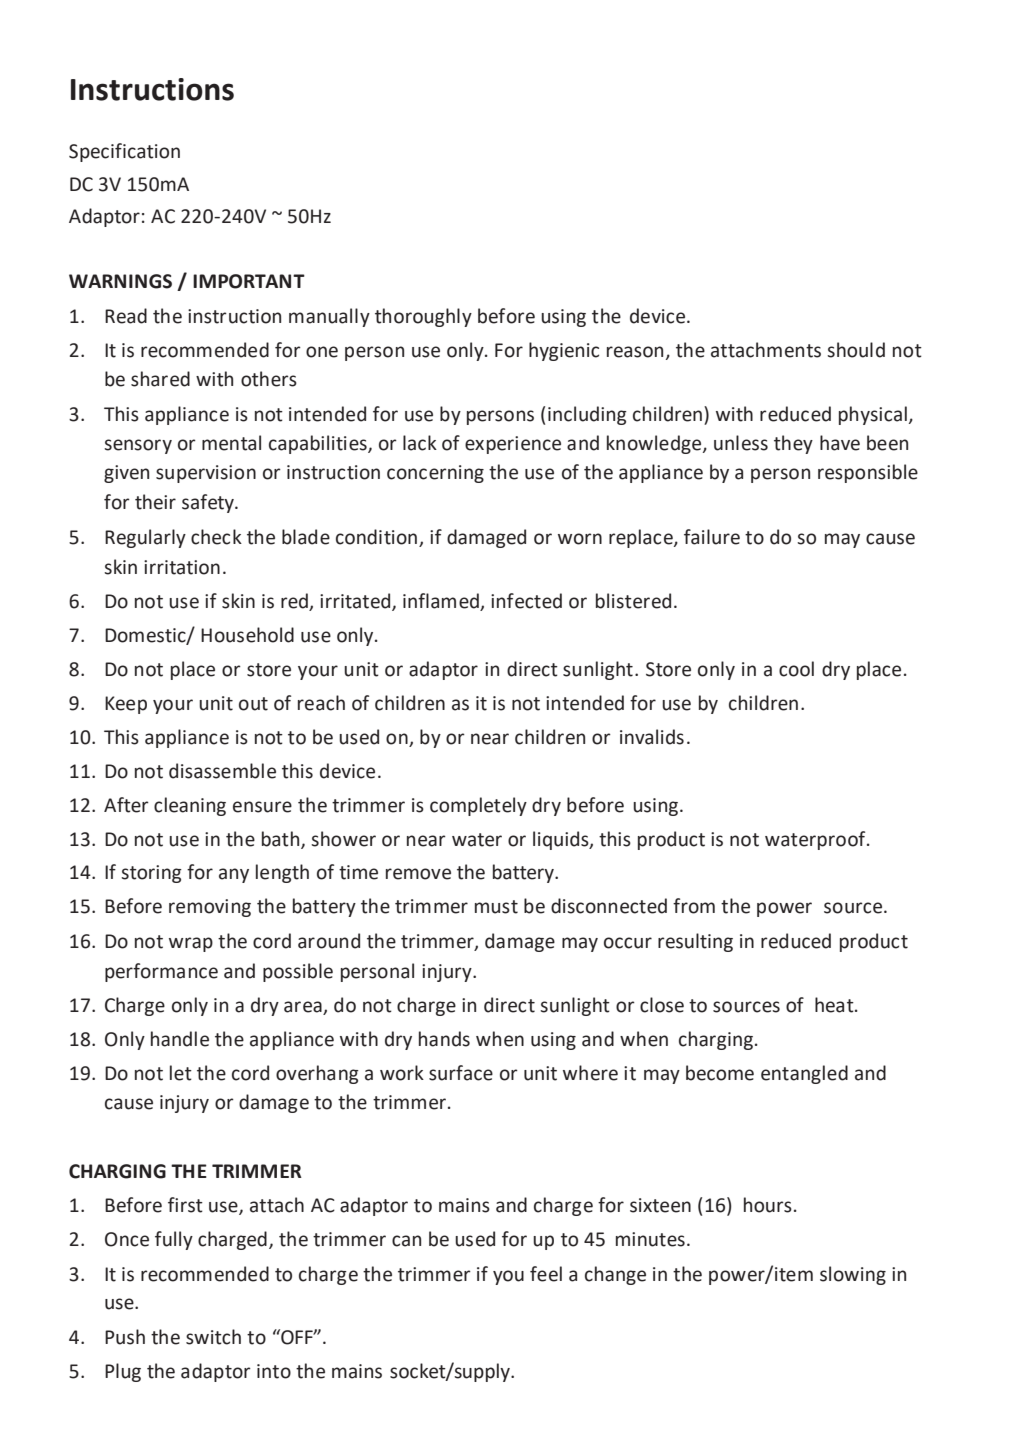 The width and height of the document is (1018, 1444). Describe the element at coordinates (180, 1039) in the document. I see `handle` at that location.
